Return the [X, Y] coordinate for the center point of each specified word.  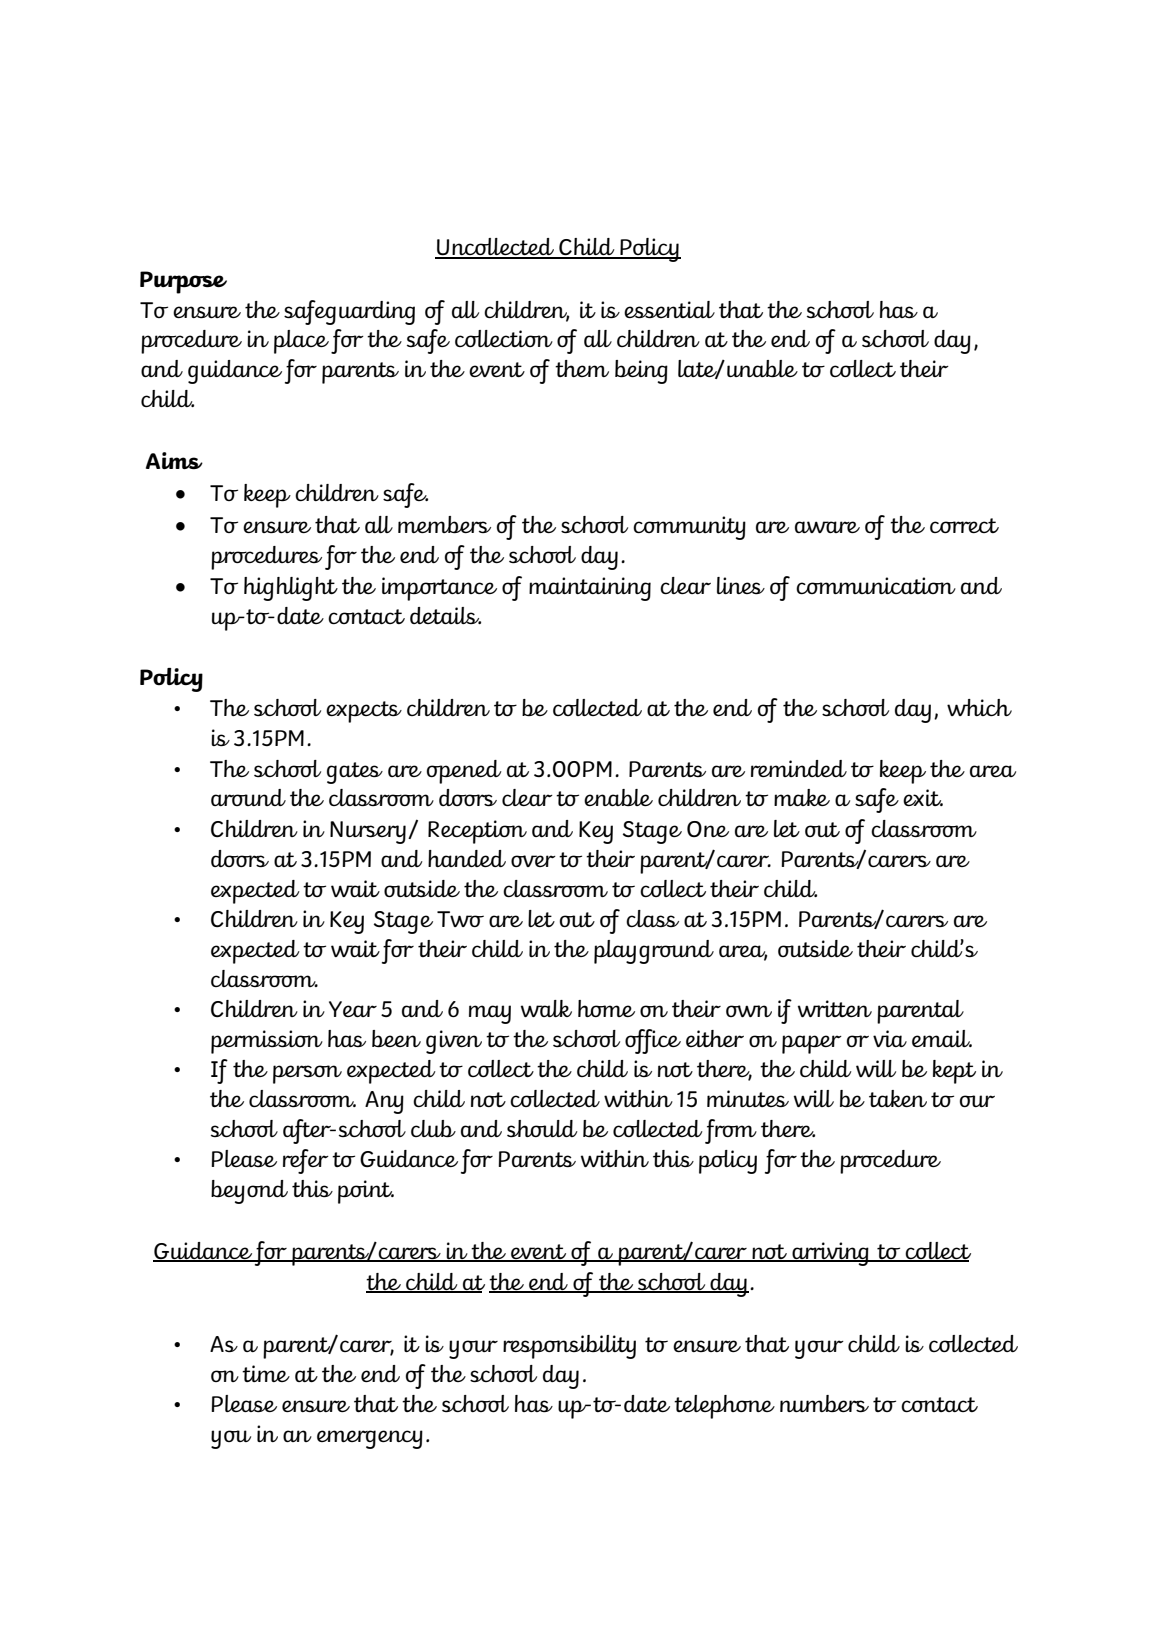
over [533, 861]
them [582, 368]
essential [669, 309]
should [542, 1128]
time [266, 1373]
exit [923, 797]
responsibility [569, 1347]
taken [898, 1098]
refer [306, 1161]
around [248, 797]
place [301, 342]
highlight [291, 589]
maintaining [590, 589]
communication [876, 585]
